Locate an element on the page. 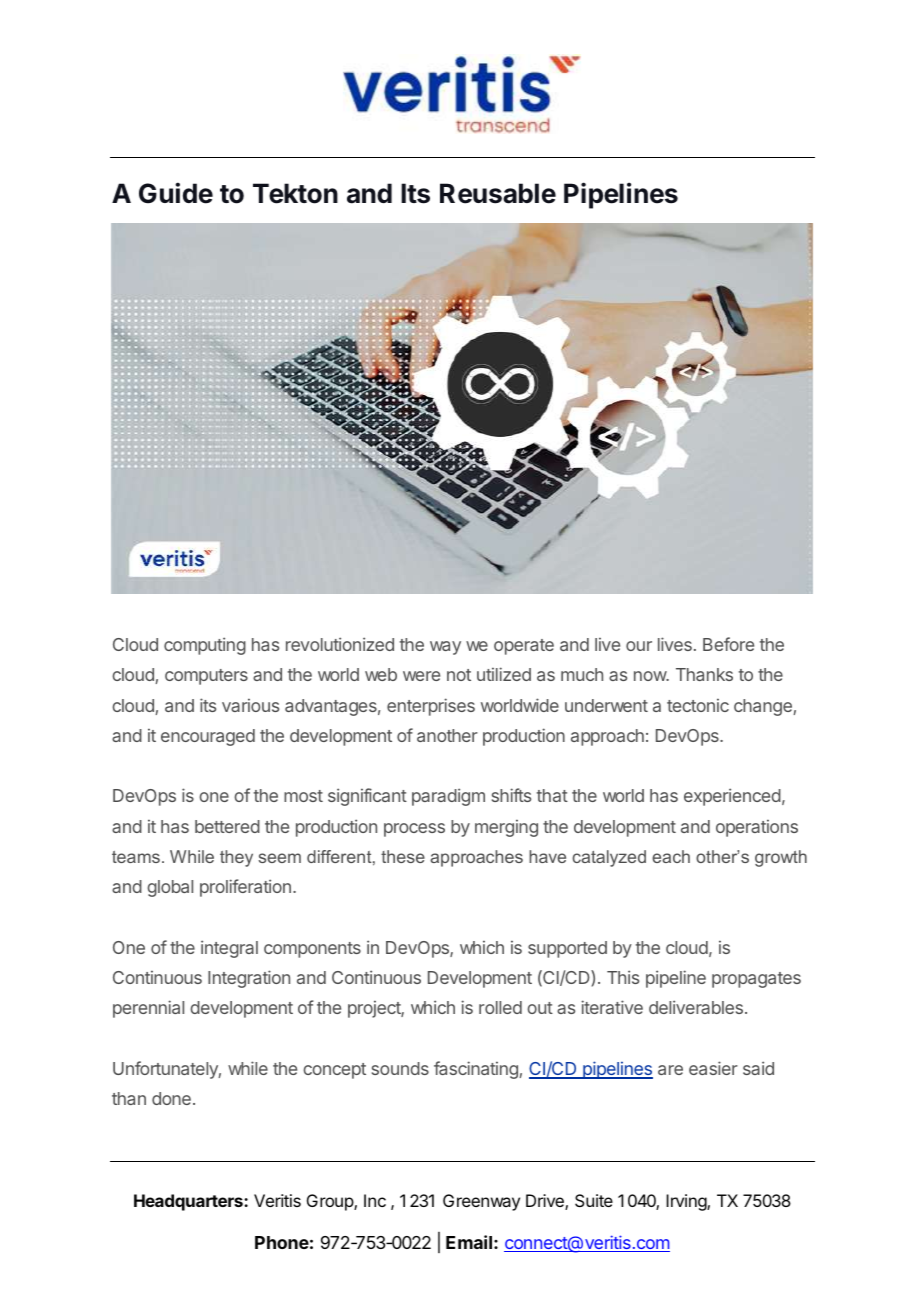  Before is located at coordinates (728, 644).
